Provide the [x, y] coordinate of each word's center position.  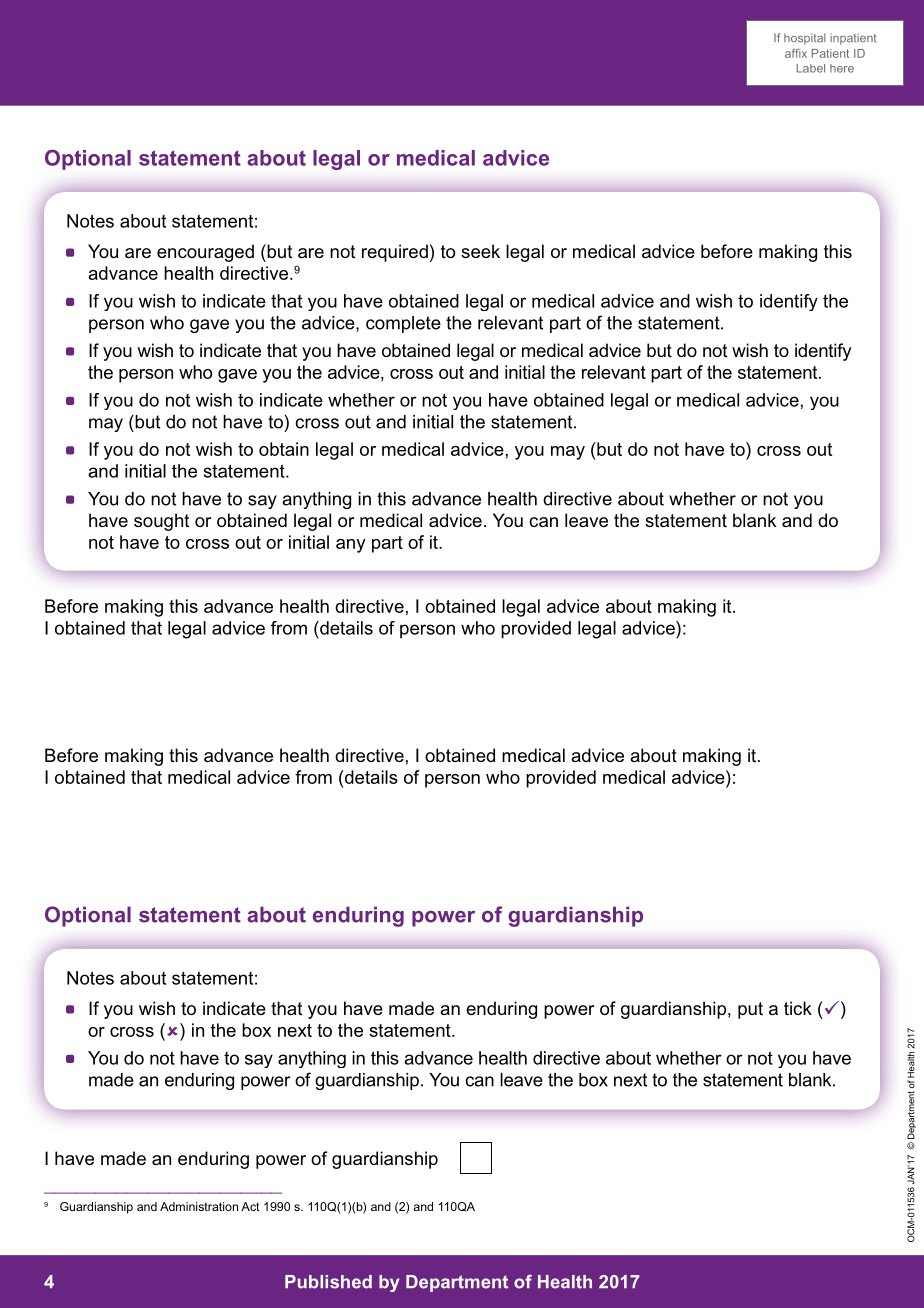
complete [403, 324]
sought [161, 522]
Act [250, 1206]
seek [480, 251]
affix [796, 53]
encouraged [205, 253]
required [395, 253]
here [842, 68]
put [750, 1010]
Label [811, 68]
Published [328, 1282]
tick [798, 1008]
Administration [199, 1206]
